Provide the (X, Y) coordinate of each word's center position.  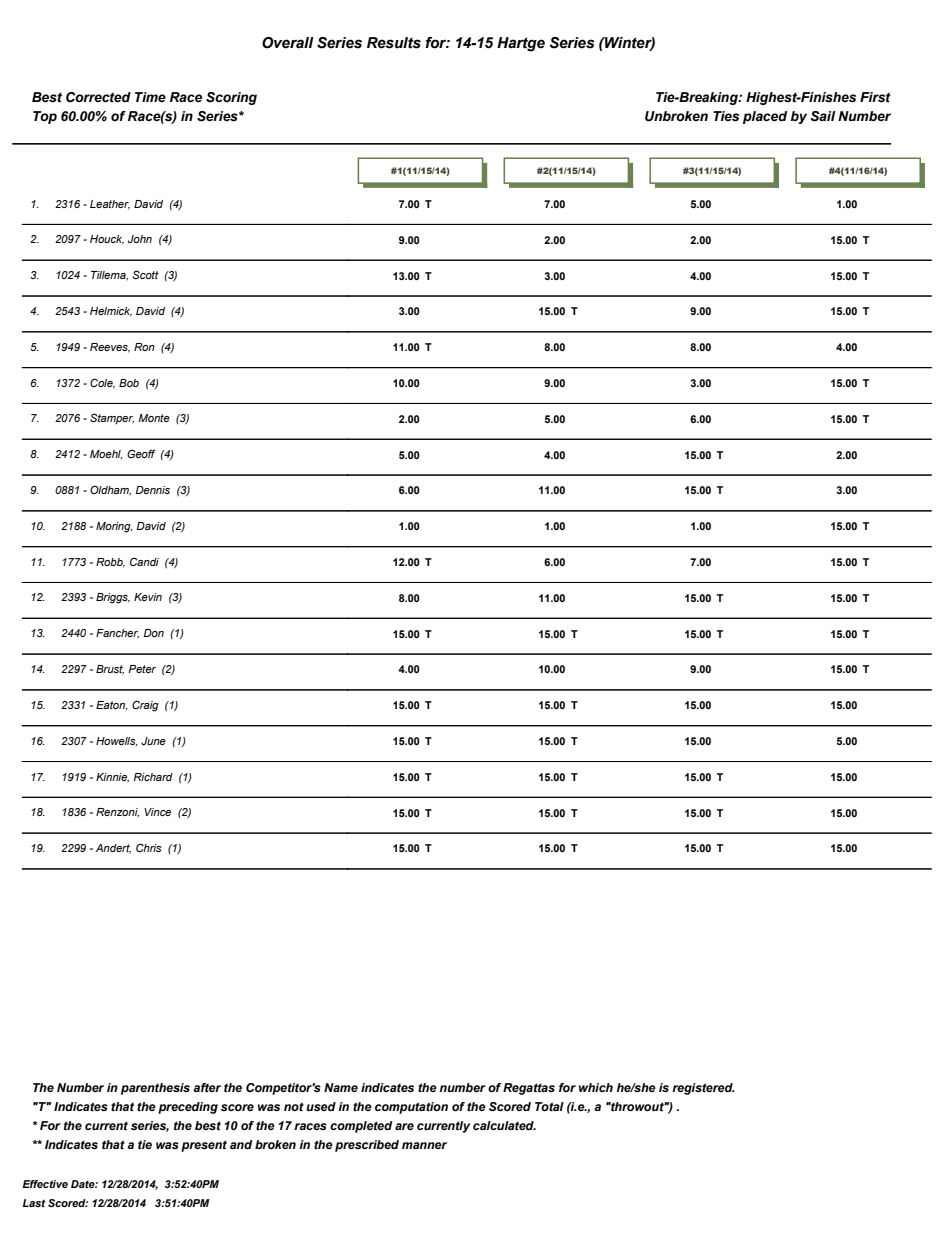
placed (765, 117)
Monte (154, 418)
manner (424, 1145)
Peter (142, 669)
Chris (149, 847)
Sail (822, 116)
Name (341, 1087)
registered (703, 1089)
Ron (144, 347)
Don (154, 633)
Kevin (148, 597)
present (204, 1146)
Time (150, 97)
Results (394, 43)
